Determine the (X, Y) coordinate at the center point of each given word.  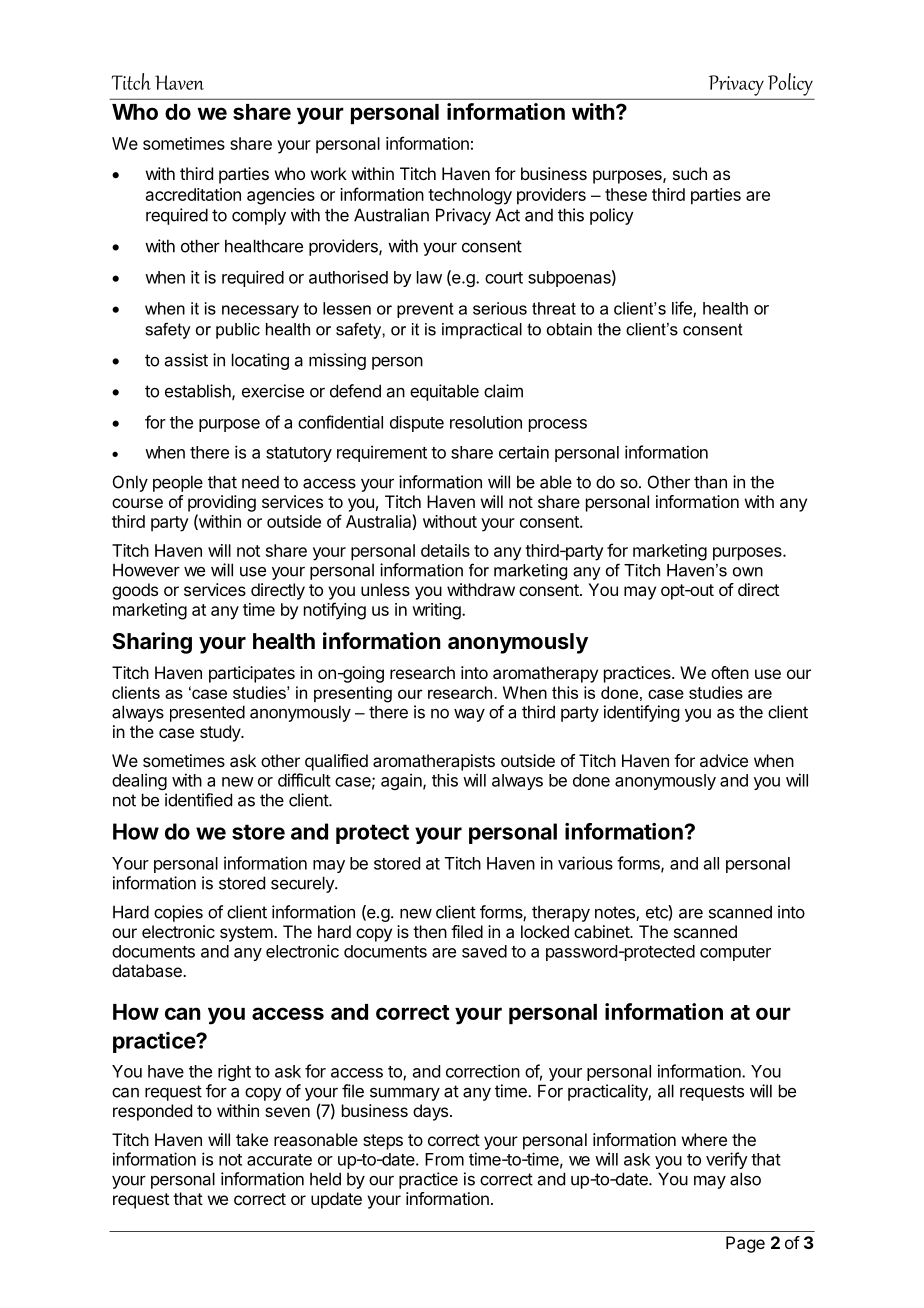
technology (470, 196)
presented (207, 713)
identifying (641, 713)
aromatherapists (434, 762)
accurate (279, 1160)
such (690, 173)
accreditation (193, 194)
